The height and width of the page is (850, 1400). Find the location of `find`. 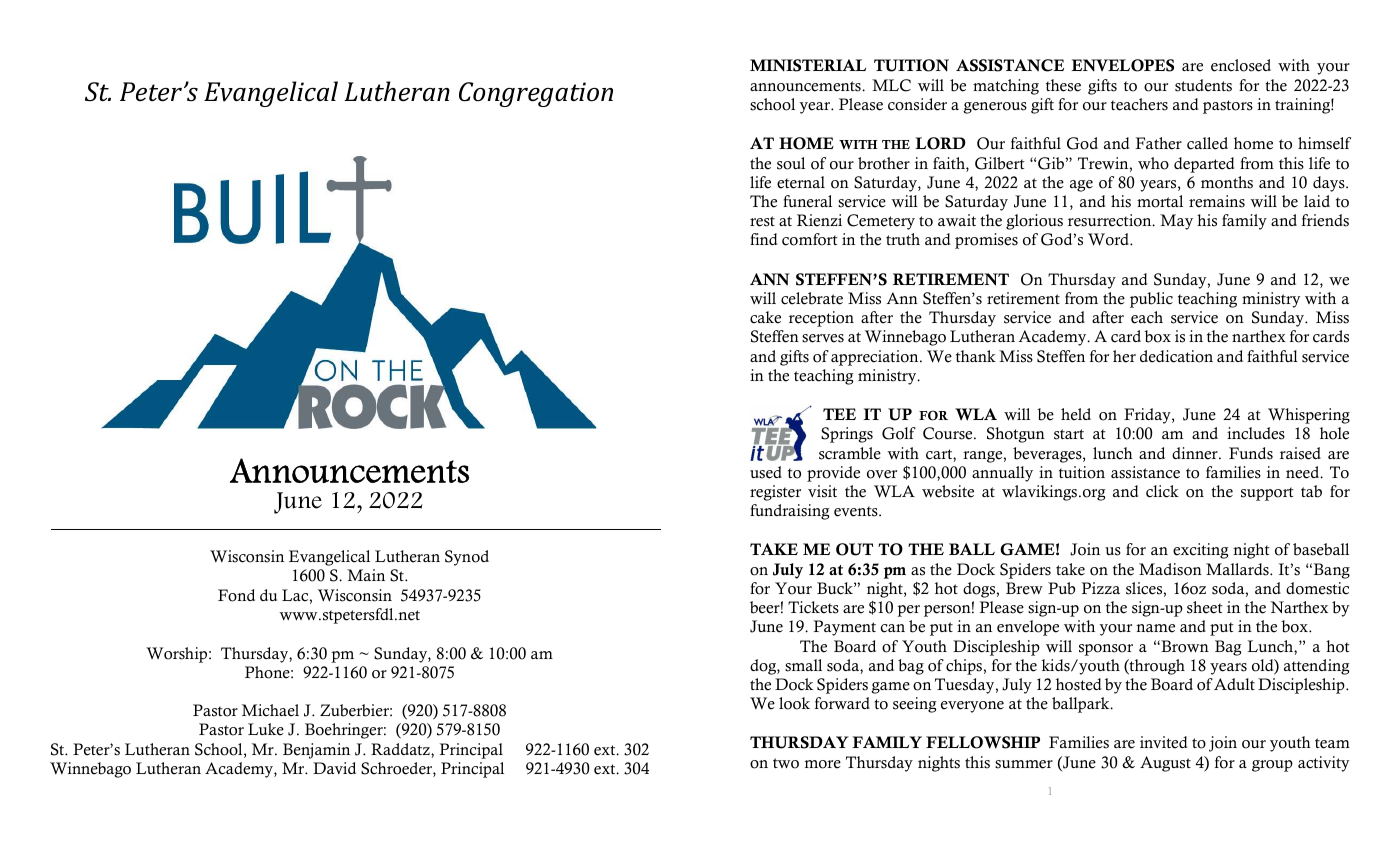

find is located at coordinates (763, 239).
